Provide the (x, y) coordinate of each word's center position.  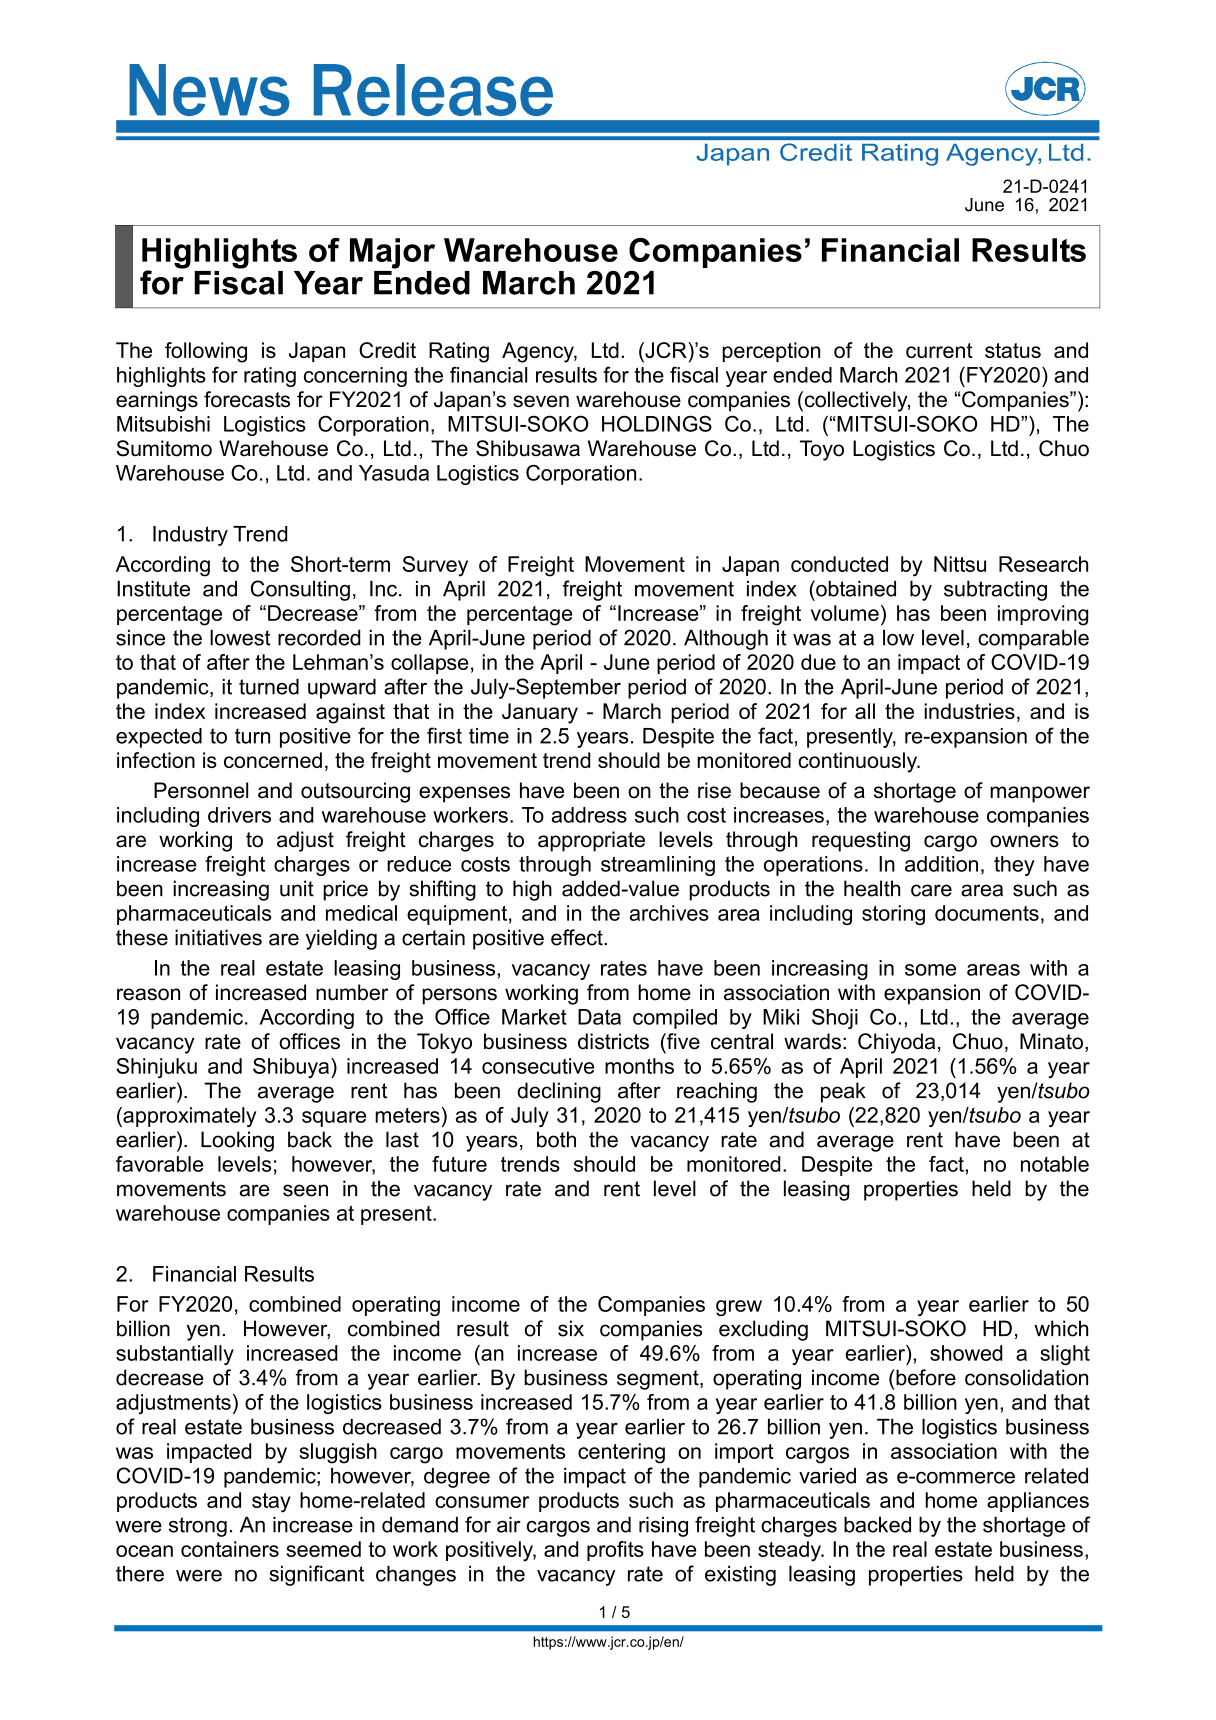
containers (230, 1549)
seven (541, 401)
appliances (1038, 1502)
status (1013, 350)
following (206, 352)
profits (615, 1551)
